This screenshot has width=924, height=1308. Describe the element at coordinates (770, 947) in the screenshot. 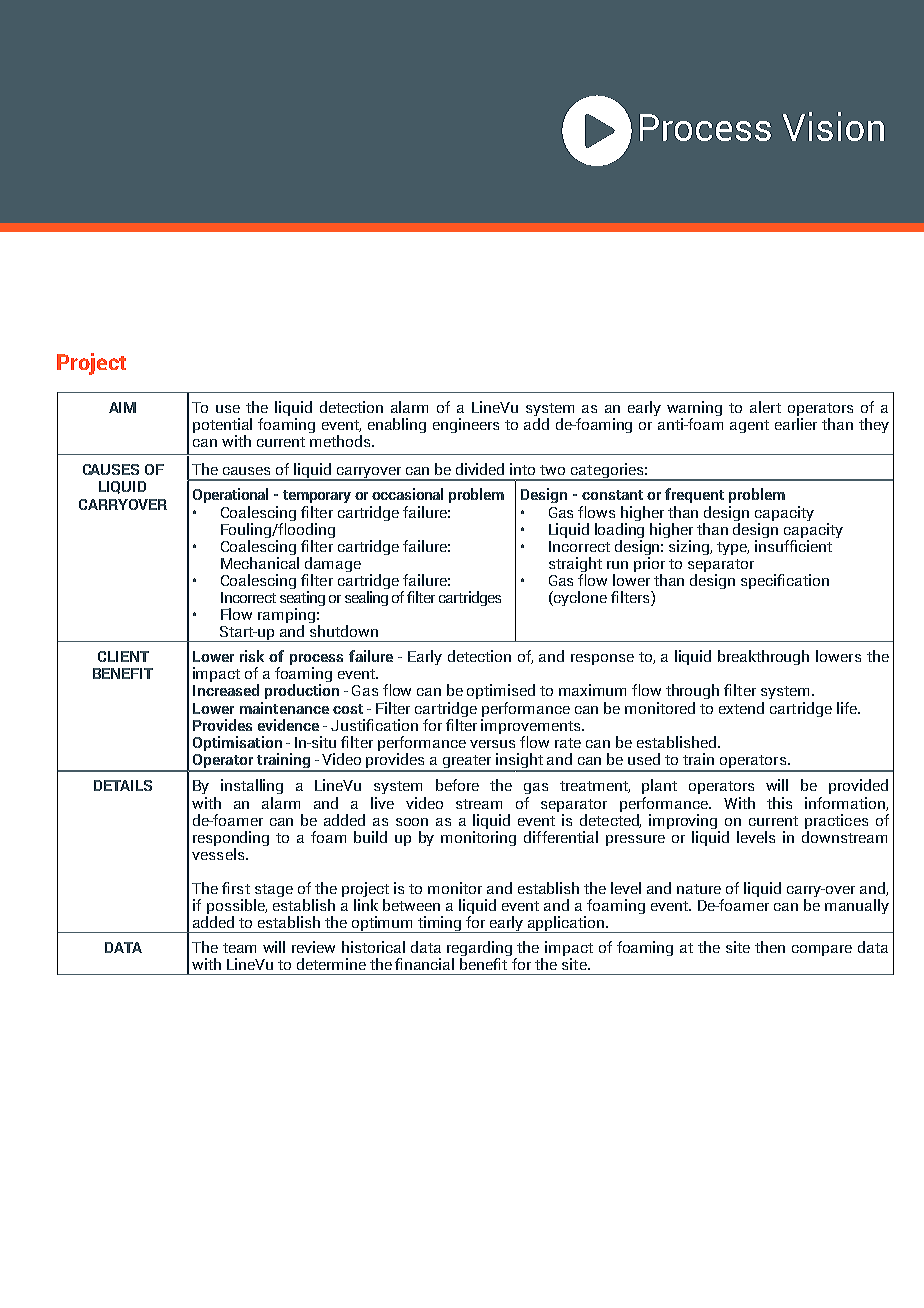

I see `then` at that location.
